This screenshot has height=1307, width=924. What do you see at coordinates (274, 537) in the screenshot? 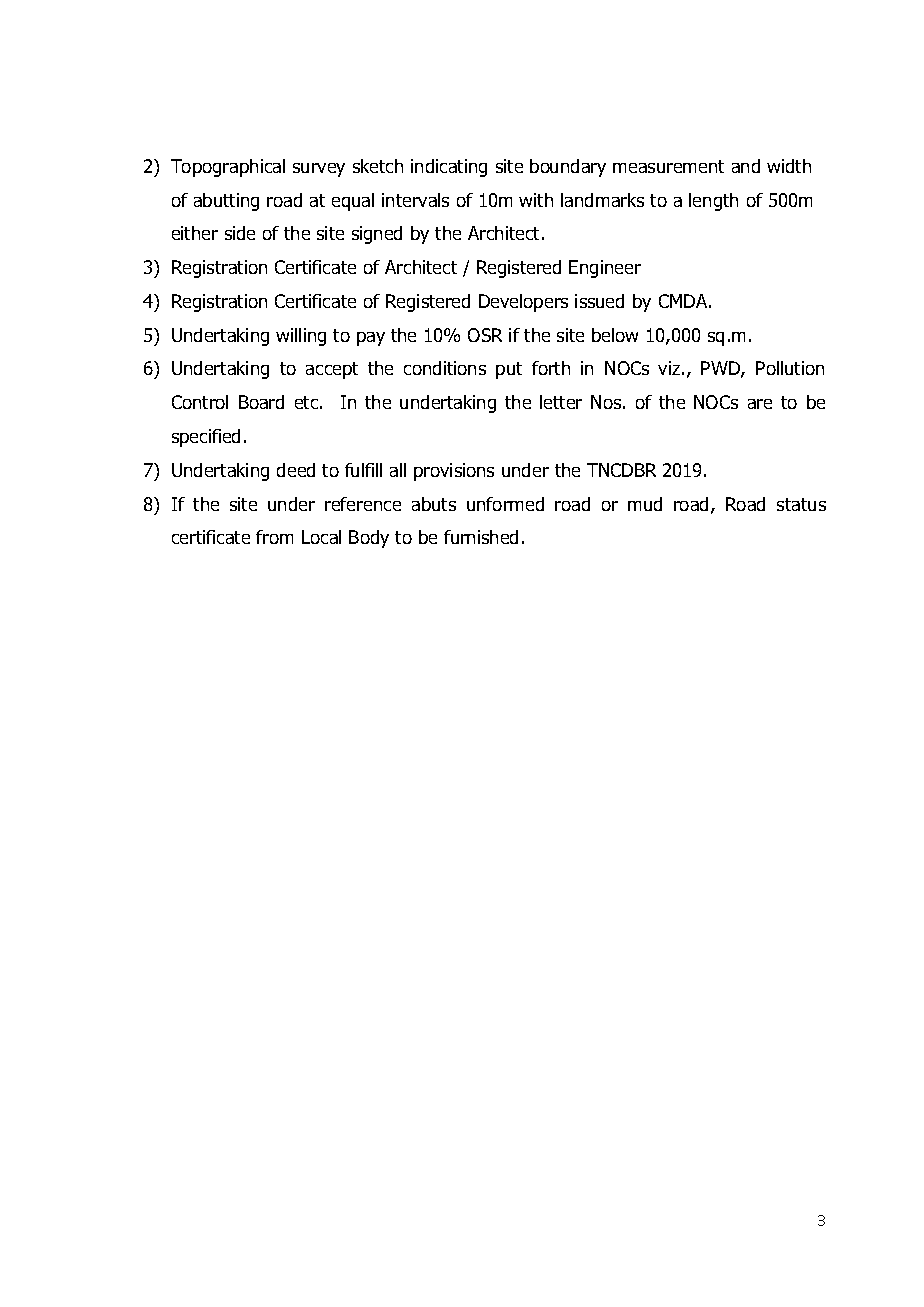
I see `from` at bounding box center [274, 537].
